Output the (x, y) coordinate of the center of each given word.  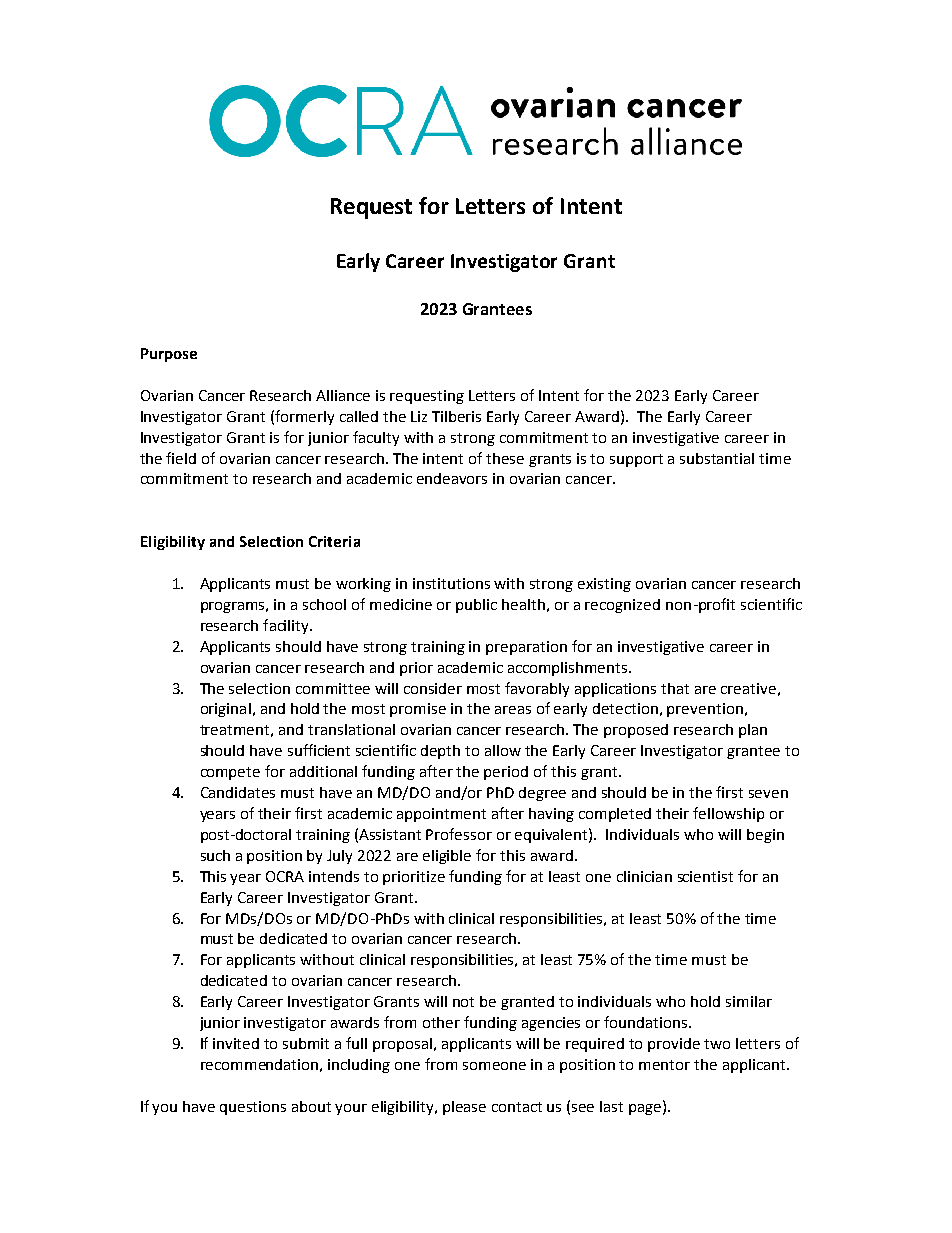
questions (253, 1108)
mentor (664, 1065)
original (226, 710)
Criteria (334, 541)
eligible (447, 857)
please (464, 1108)
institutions (451, 583)
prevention (705, 710)
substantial (717, 458)
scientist (705, 876)
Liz (419, 416)
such (215, 855)
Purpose (169, 355)
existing (604, 585)
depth (440, 752)
